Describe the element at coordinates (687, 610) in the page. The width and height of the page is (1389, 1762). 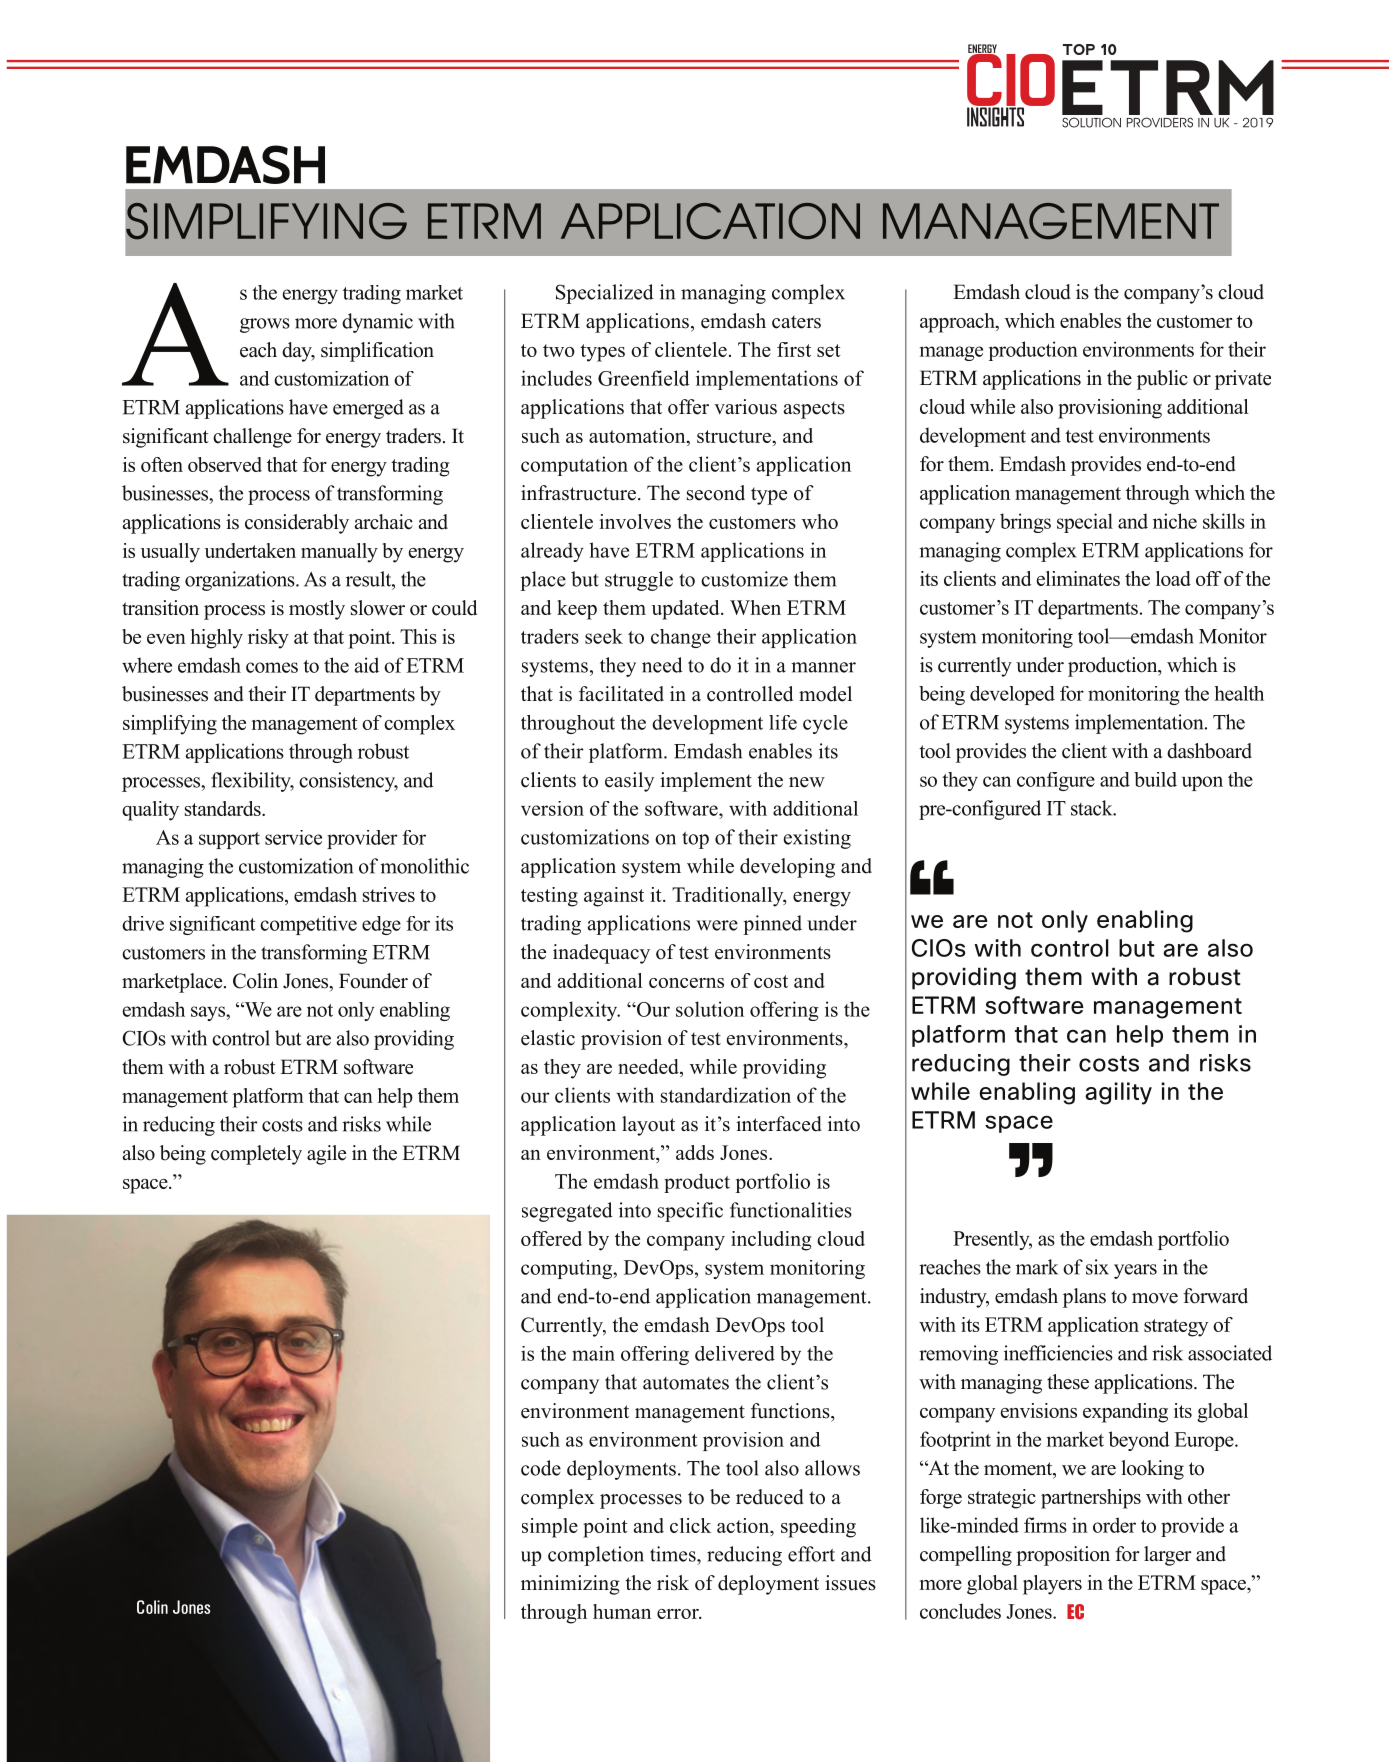
I see `updated` at that location.
